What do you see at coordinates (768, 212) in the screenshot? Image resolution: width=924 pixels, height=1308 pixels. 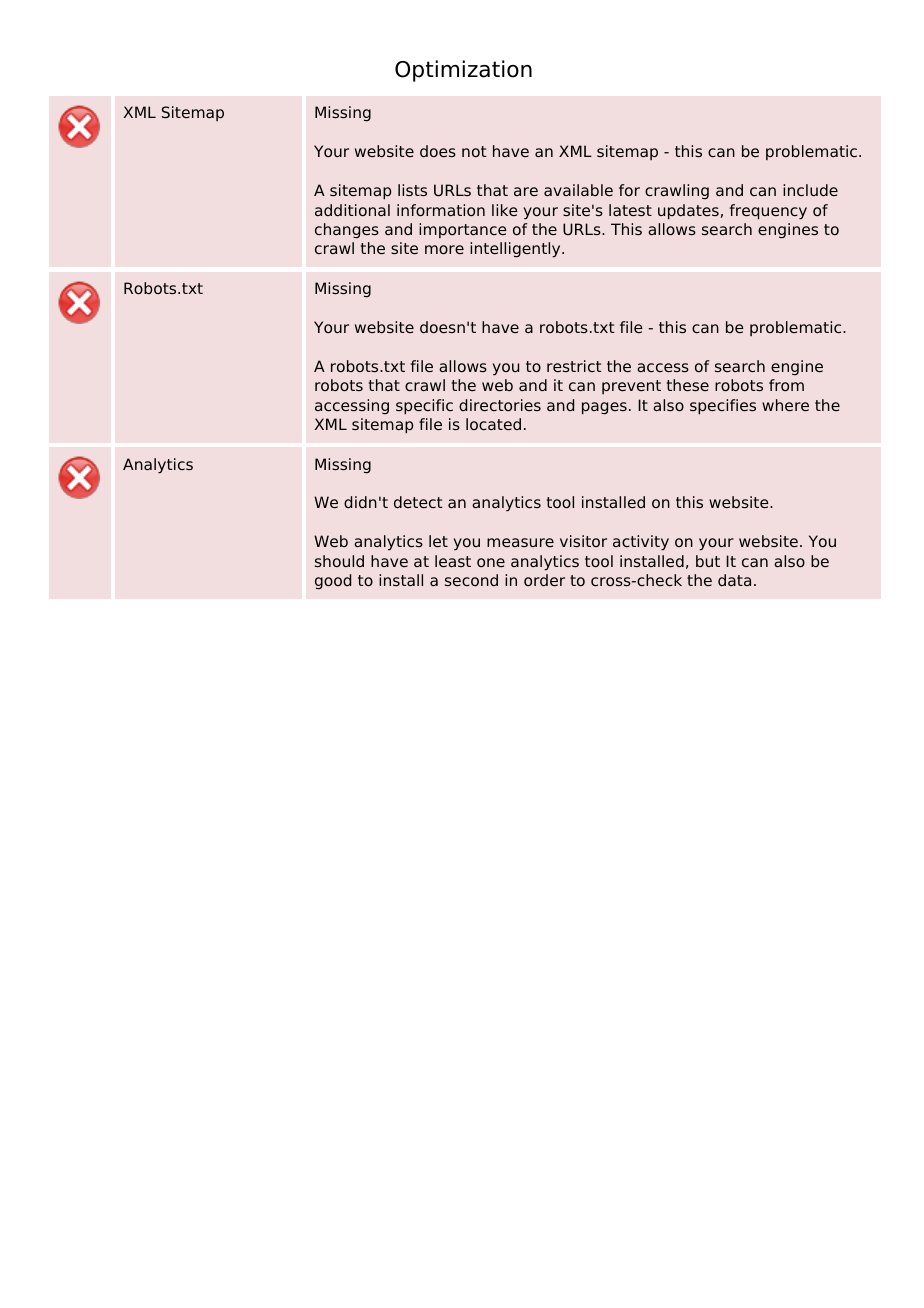 I see `frequency` at bounding box center [768, 212].
